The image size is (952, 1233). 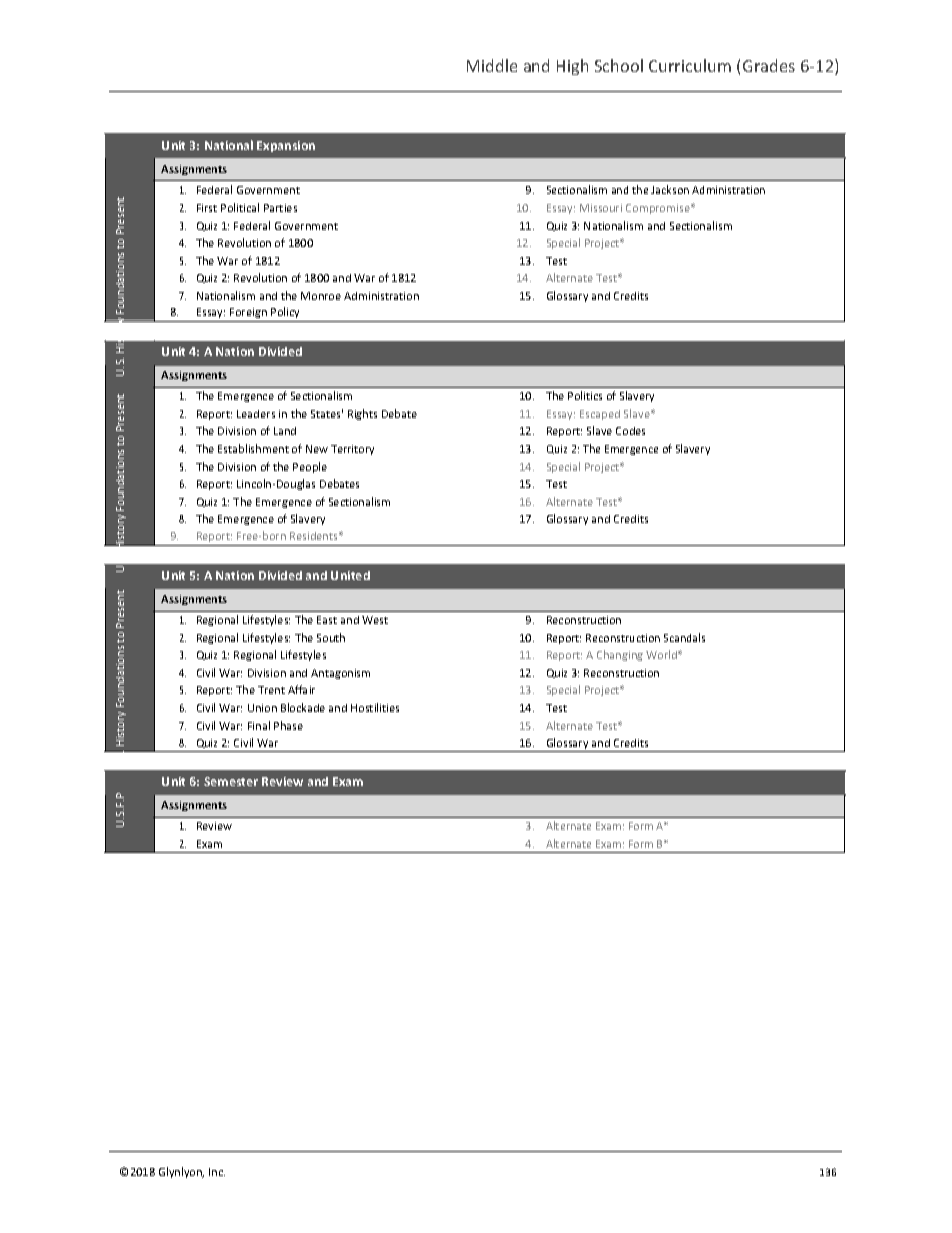 What do you see at coordinates (690, 65) in the screenshot?
I see `Curriculum` at bounding box center [690, 65].
